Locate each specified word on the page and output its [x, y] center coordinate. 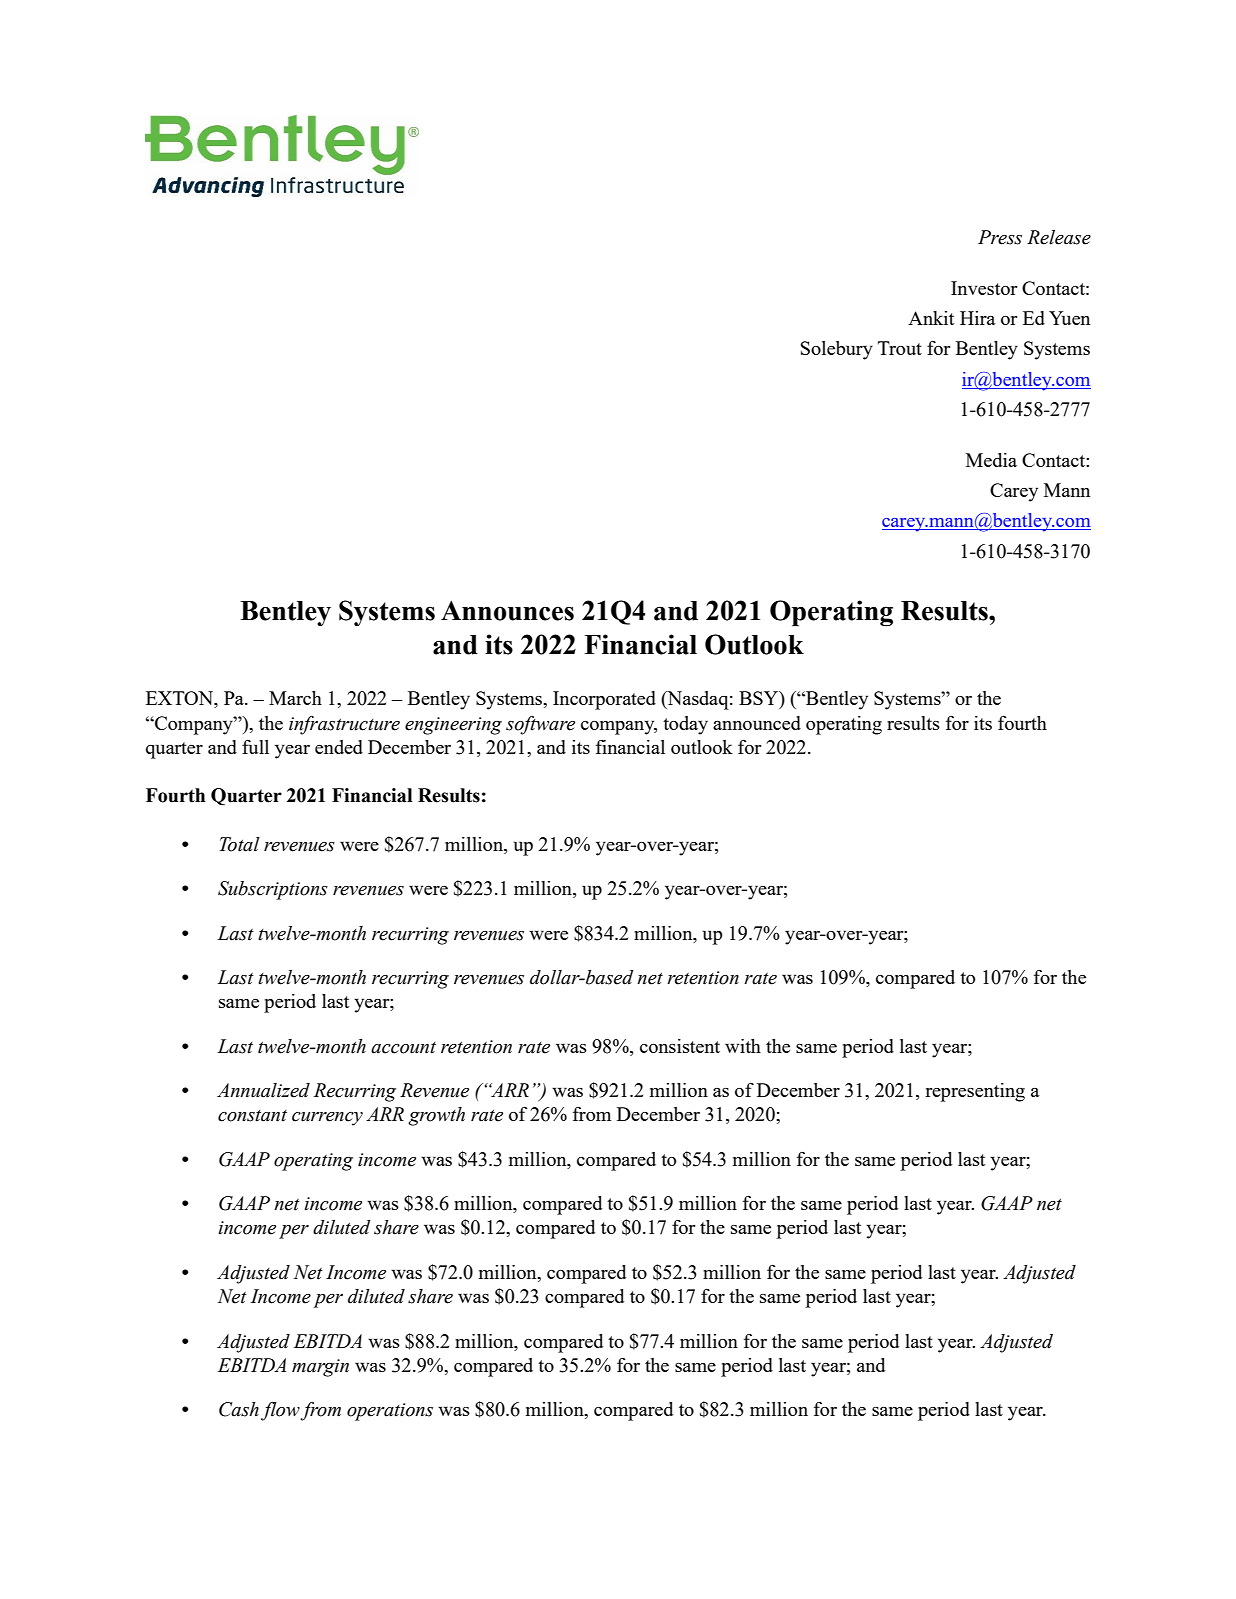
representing [975, 1092]
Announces [507, 611]
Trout [900, 348]
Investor [984, 288]
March [295, 698]
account [403, 1048]
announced [757, 723]
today [685, 725]
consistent [680, 1046]
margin [320, 1368]
